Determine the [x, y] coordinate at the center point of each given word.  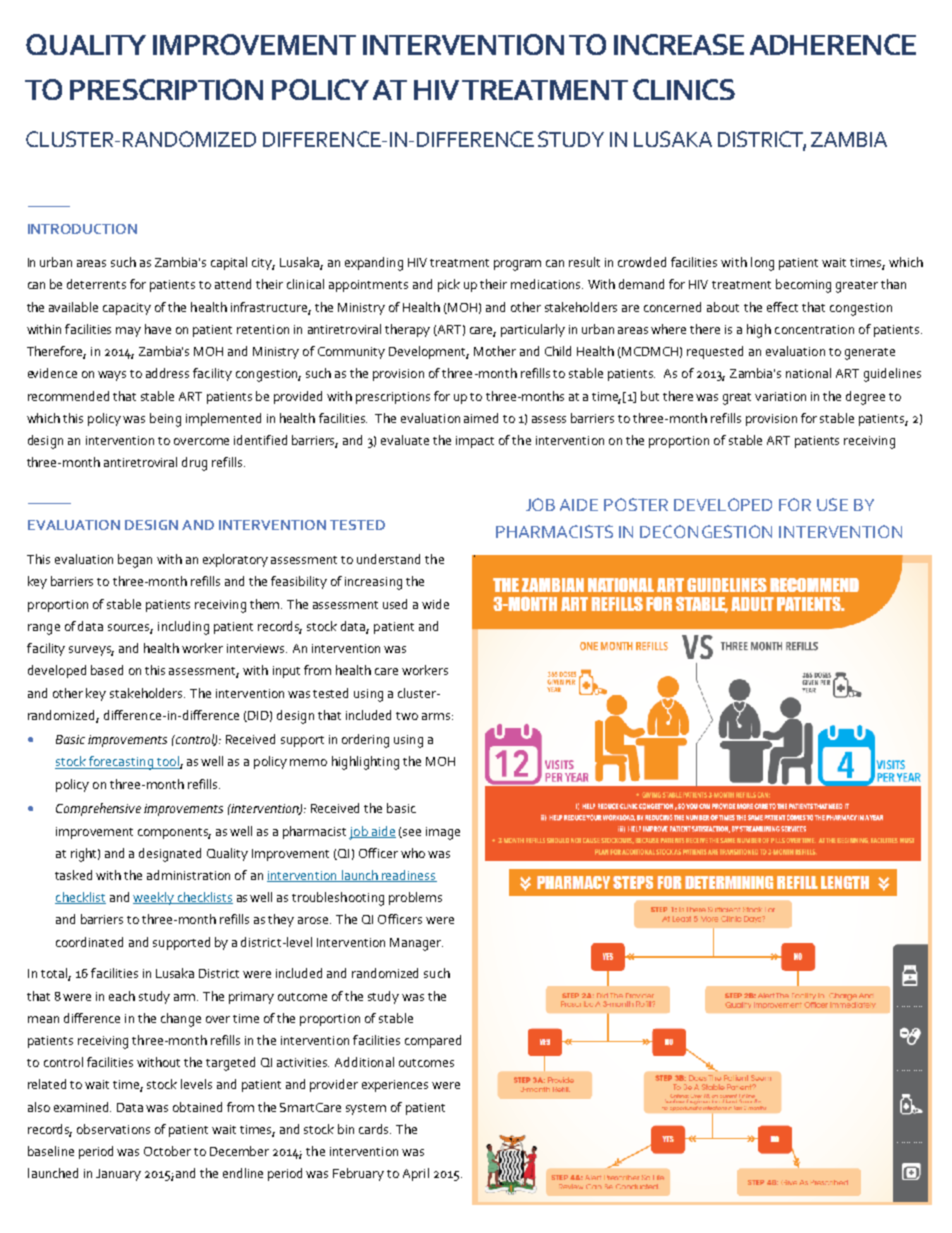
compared [433, 1041]
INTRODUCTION [82, 229]
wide [435, 604]
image [443, 833]
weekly [154, 898]
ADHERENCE [833, 44]
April [416, 1174]
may [128, 332]
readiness [408, 876]
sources [130, 628]
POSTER [636, 504]
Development [429, 352]
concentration [814, 329]
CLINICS [684, 89]
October [167, 1151]
